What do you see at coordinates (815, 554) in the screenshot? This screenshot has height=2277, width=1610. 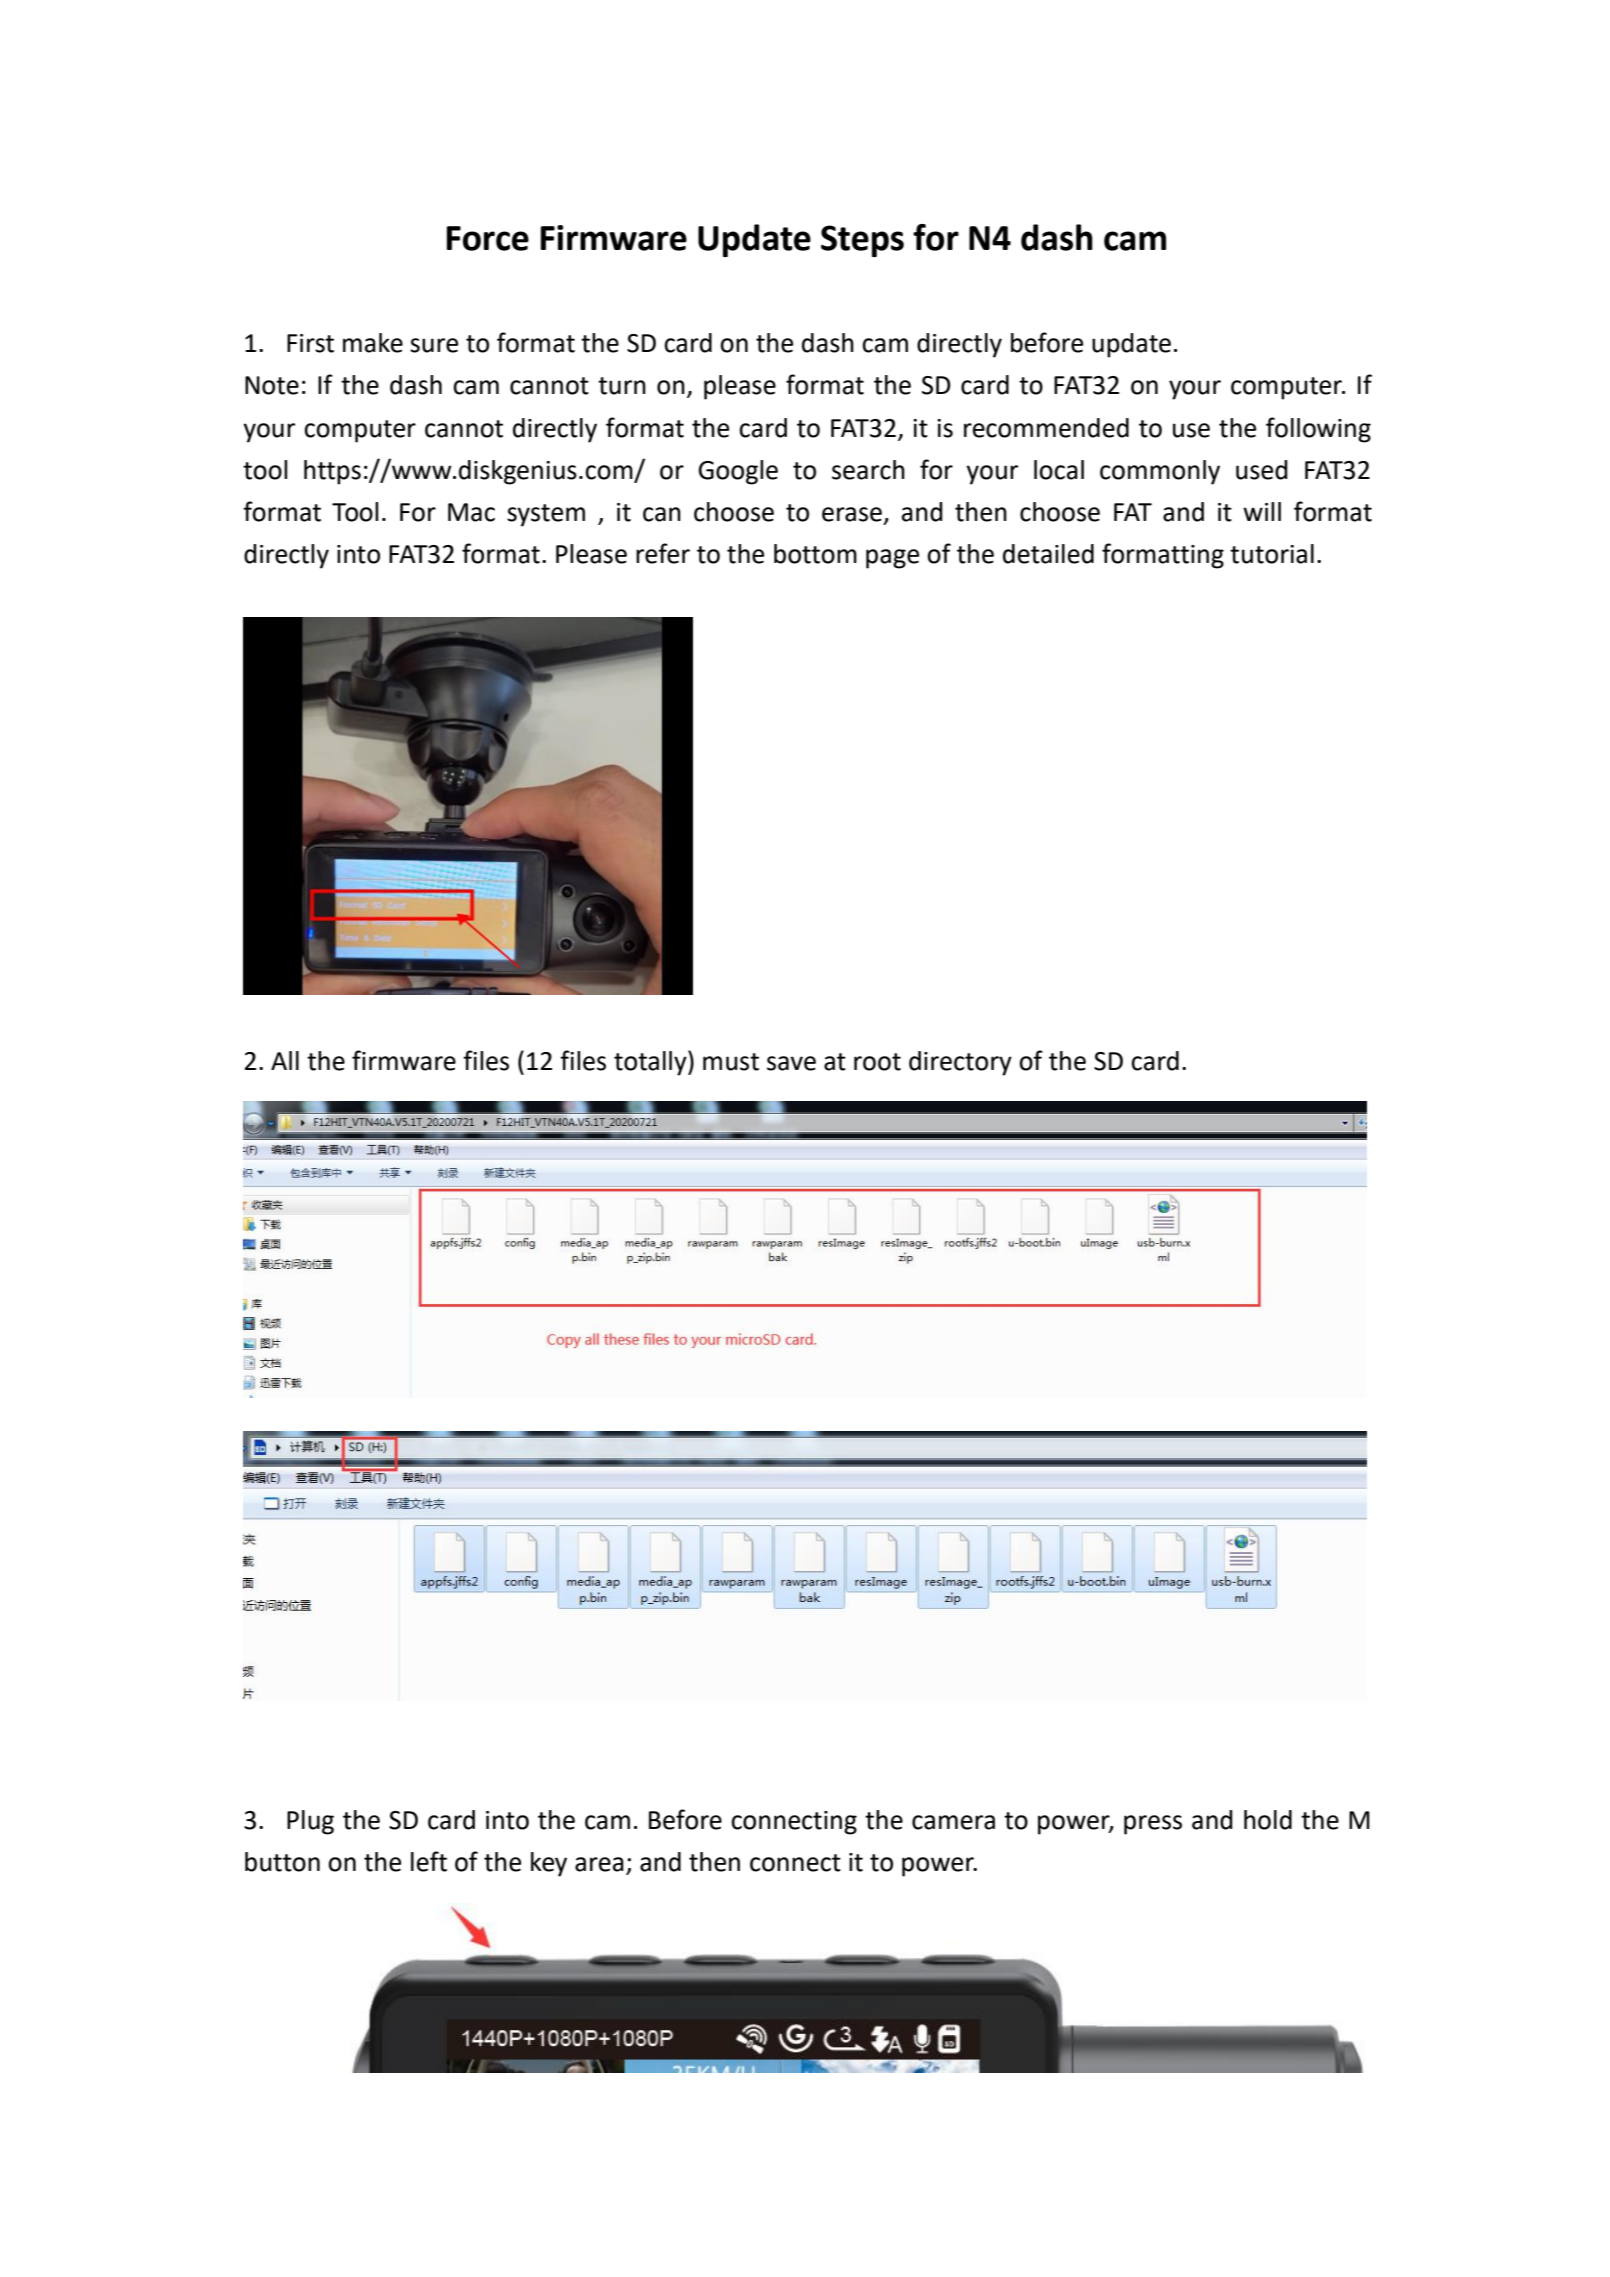 I see `bottom` at bounding box center [815, 554].
